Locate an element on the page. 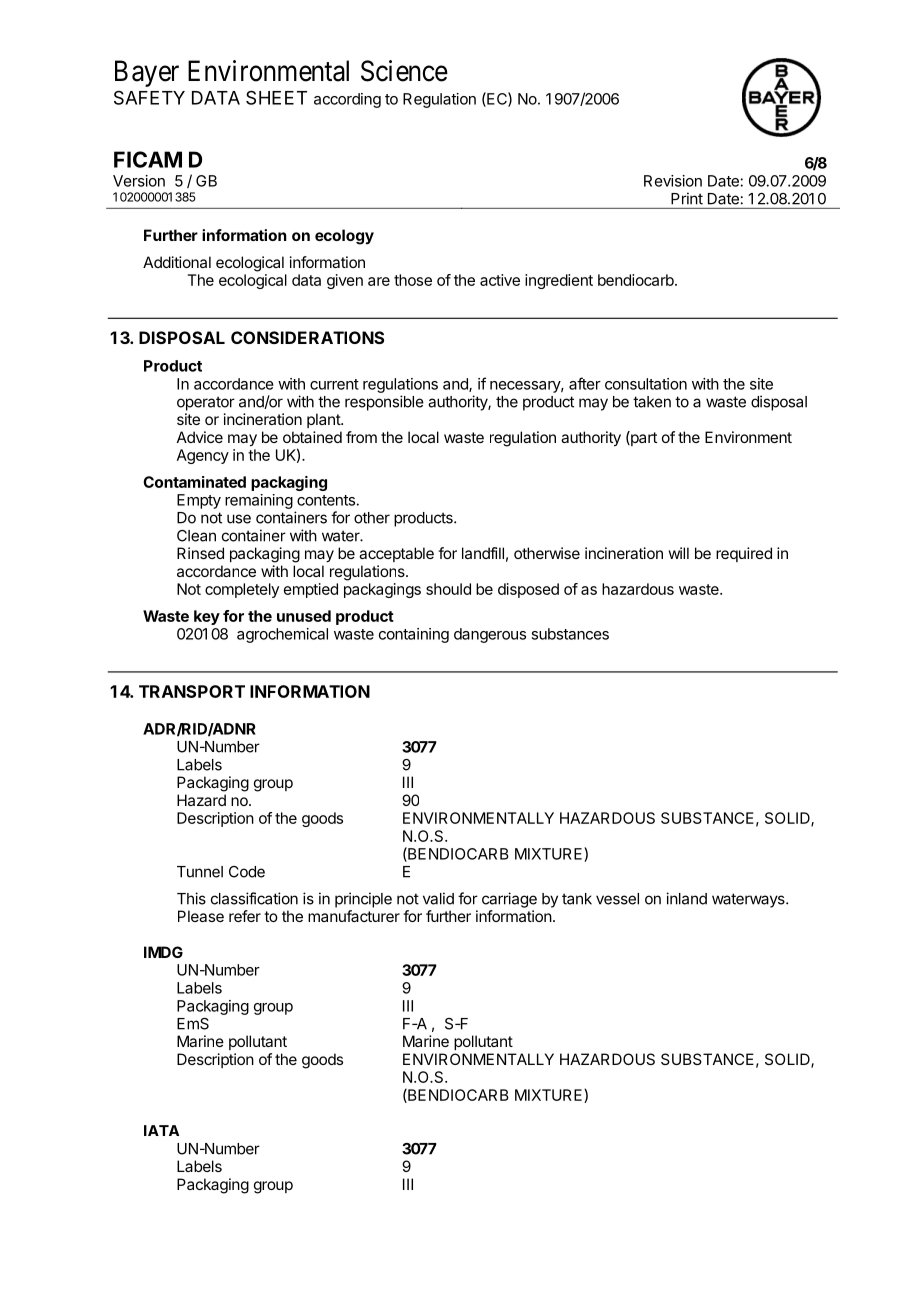 The image size is (924, 1308). Empty is located at coordinates (199, 501).
